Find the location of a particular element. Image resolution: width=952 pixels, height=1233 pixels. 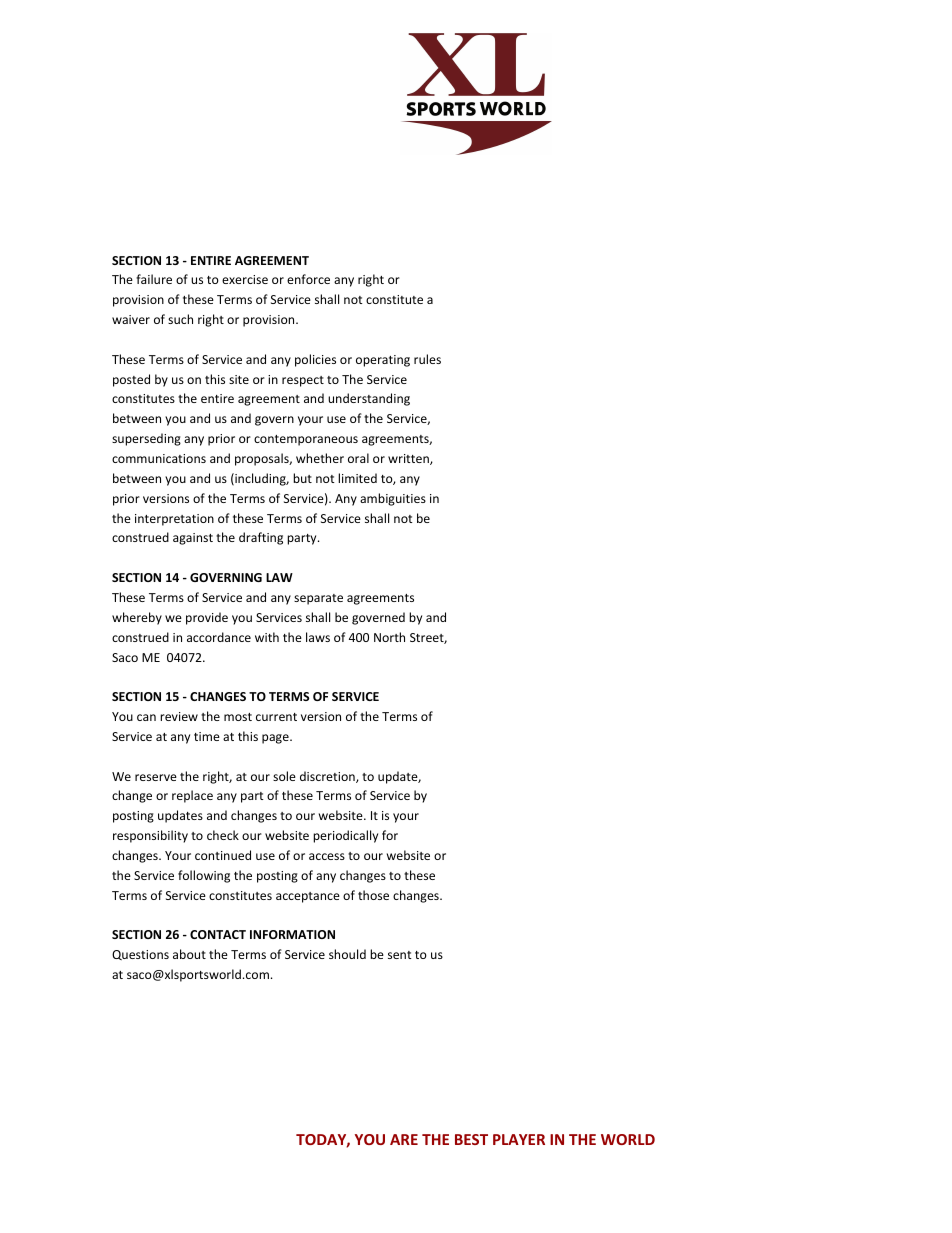

rules is located at coordinates (427, 359).
